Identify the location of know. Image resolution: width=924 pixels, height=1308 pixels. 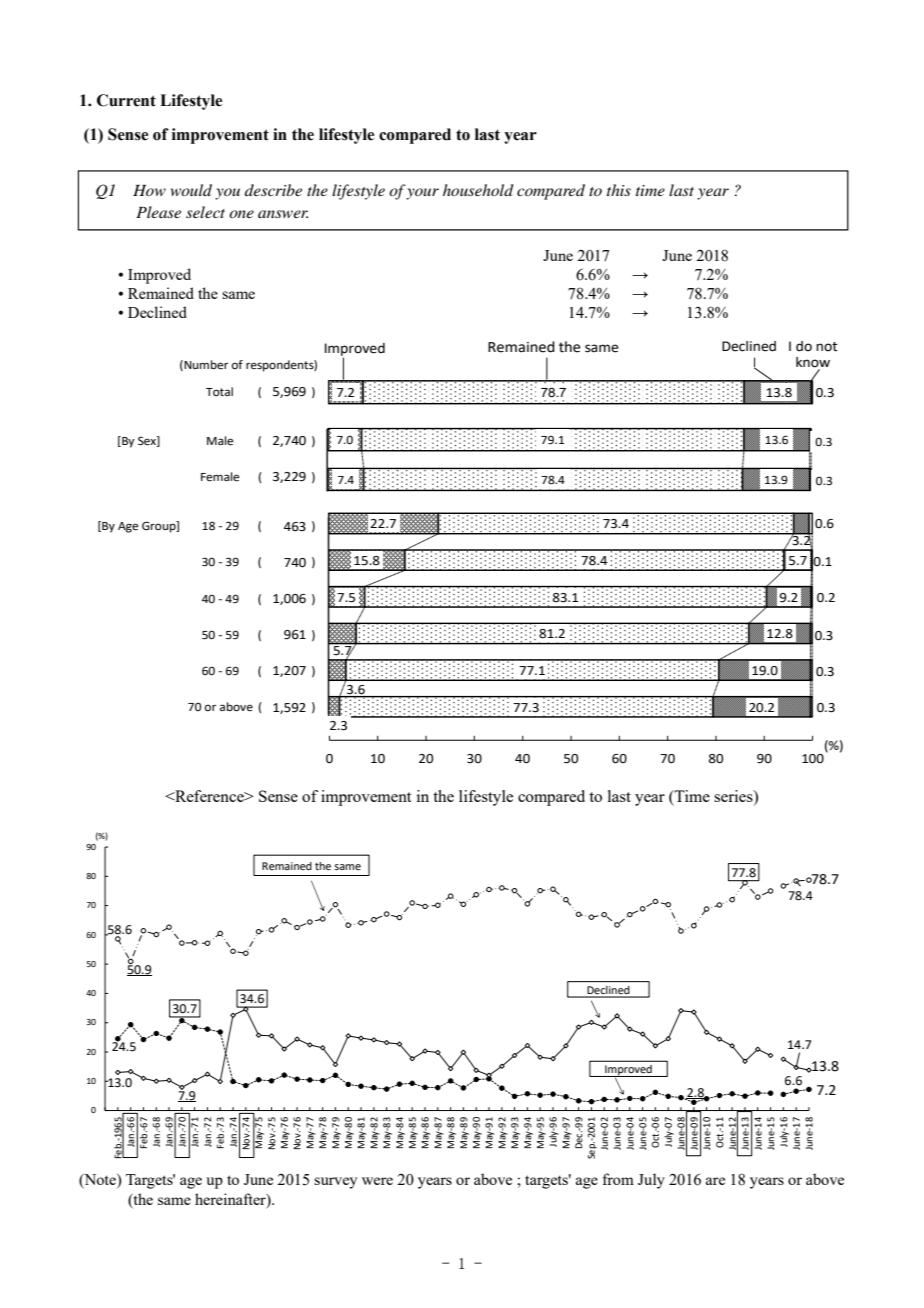
(813, 362).
